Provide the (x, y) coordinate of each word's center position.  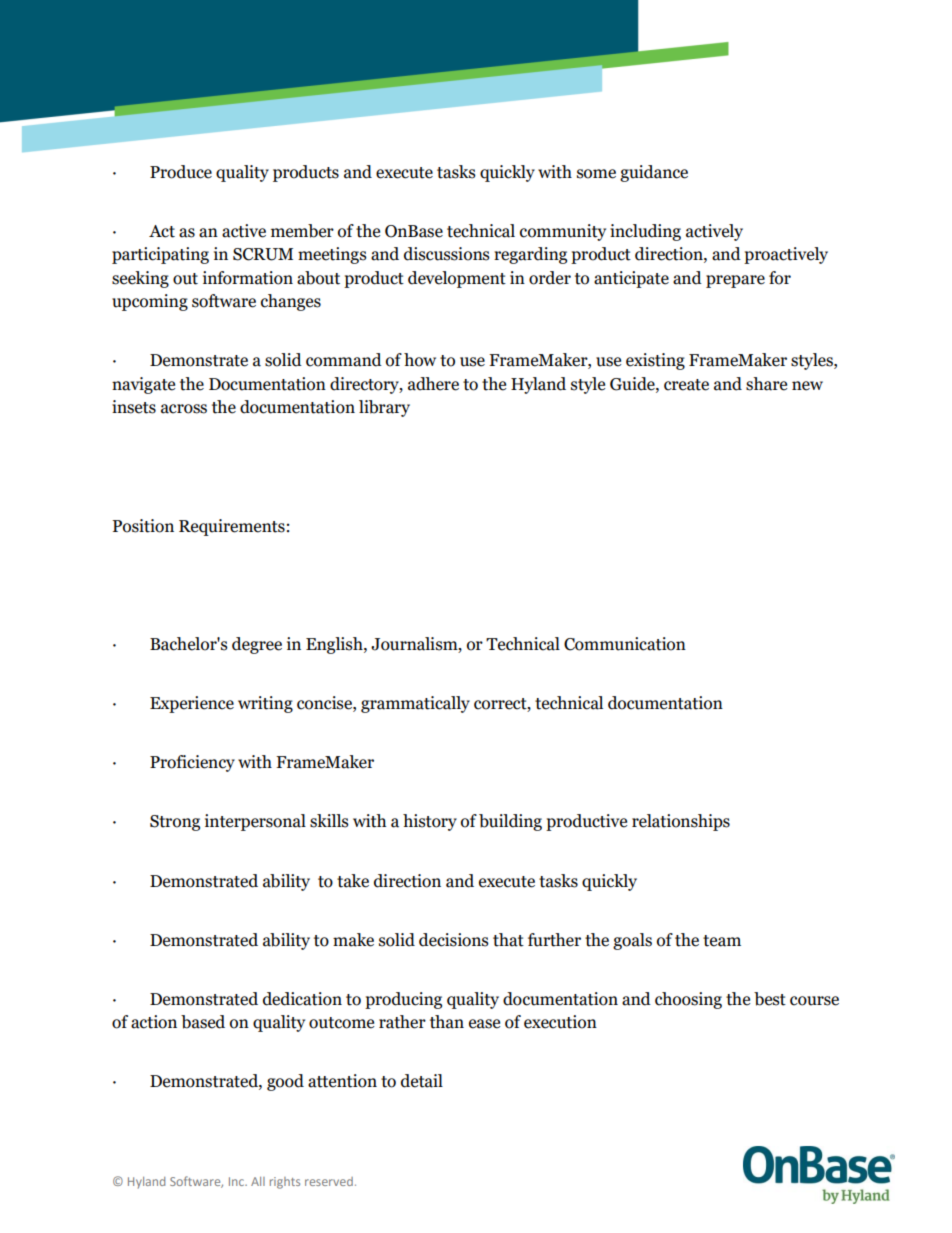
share (766, 384)
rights (285, 1183)
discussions (447, 254)
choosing (688, 1000)
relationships (681, 822)
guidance (654, 173)
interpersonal (255, 822)
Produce (181, 172)
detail (422, 1081)
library (384, 408)
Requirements (232, 527)
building (510, 822)
